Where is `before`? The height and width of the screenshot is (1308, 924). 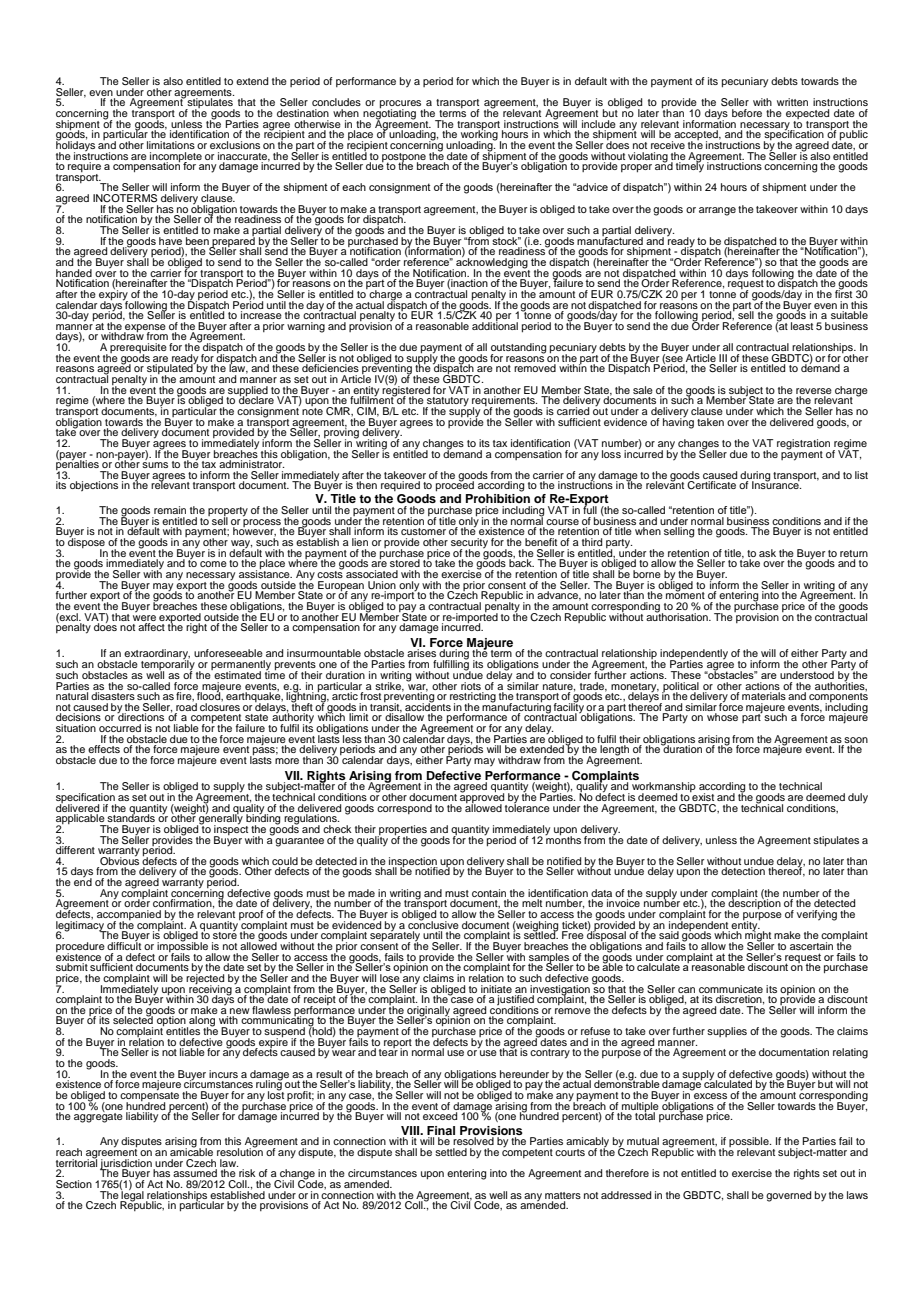
before is located at coordinates (747, 113).
